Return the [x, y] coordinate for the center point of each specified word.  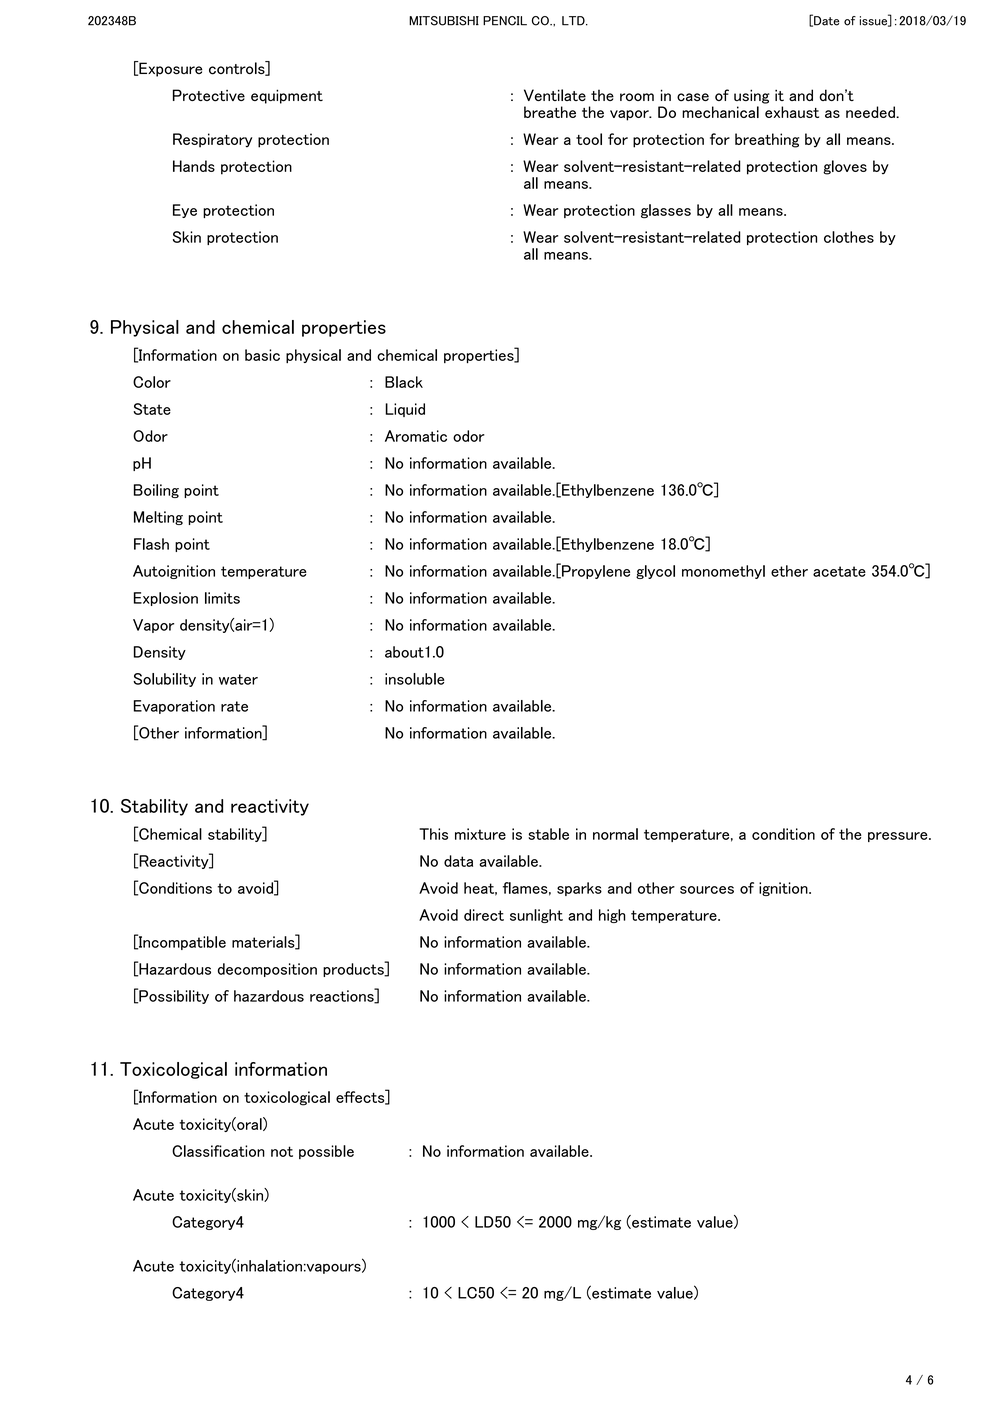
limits [222, 598]
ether [789, 571]
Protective [209, 95]
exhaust [792, 112]
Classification [218, 1151]
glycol [655, 572]
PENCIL [505, 21]
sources [707, 890]
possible [326, 1152]
